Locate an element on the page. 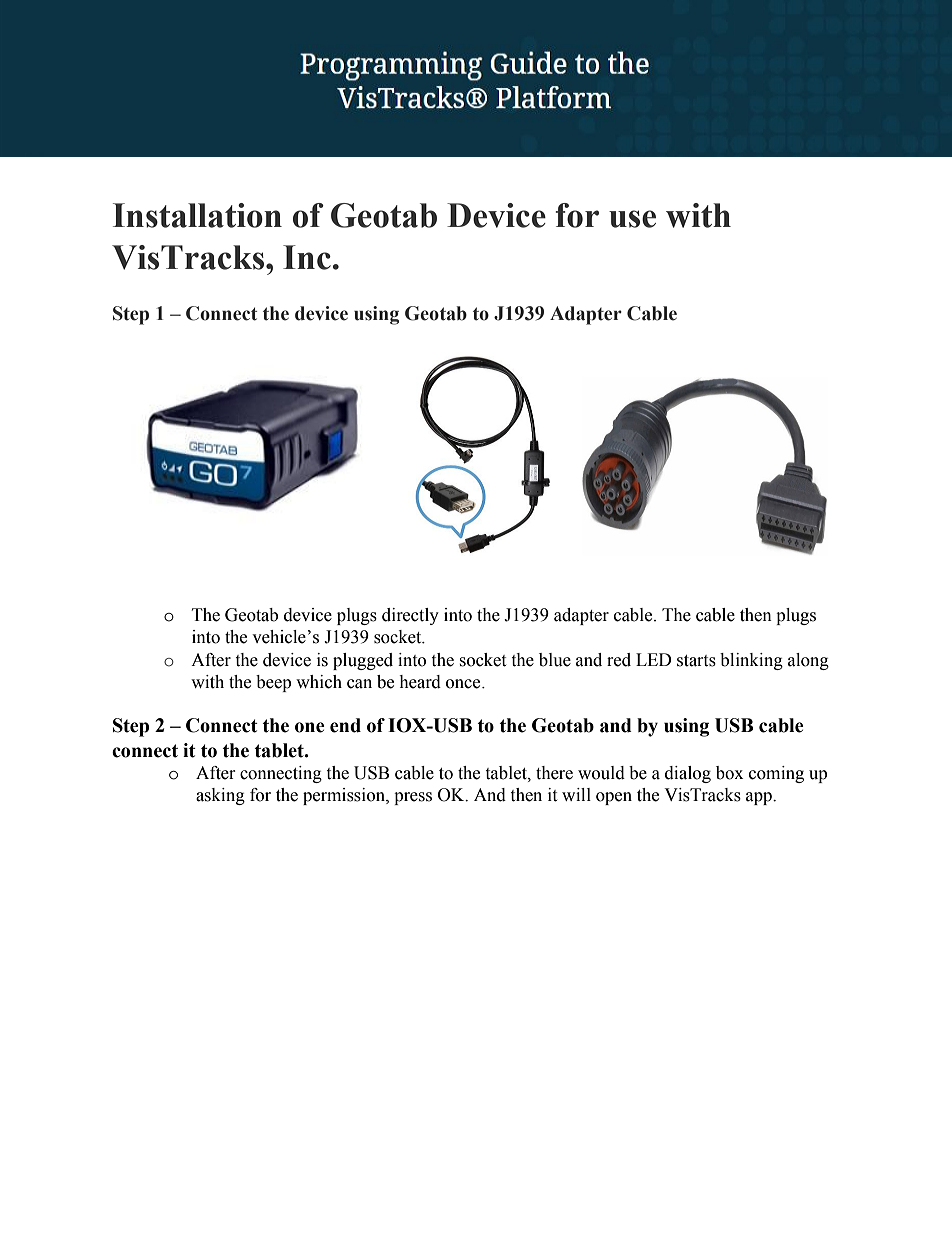 Image resolution: width=952 pixels, height=1233 pixels. asking is located at coordinates (220, 796).
